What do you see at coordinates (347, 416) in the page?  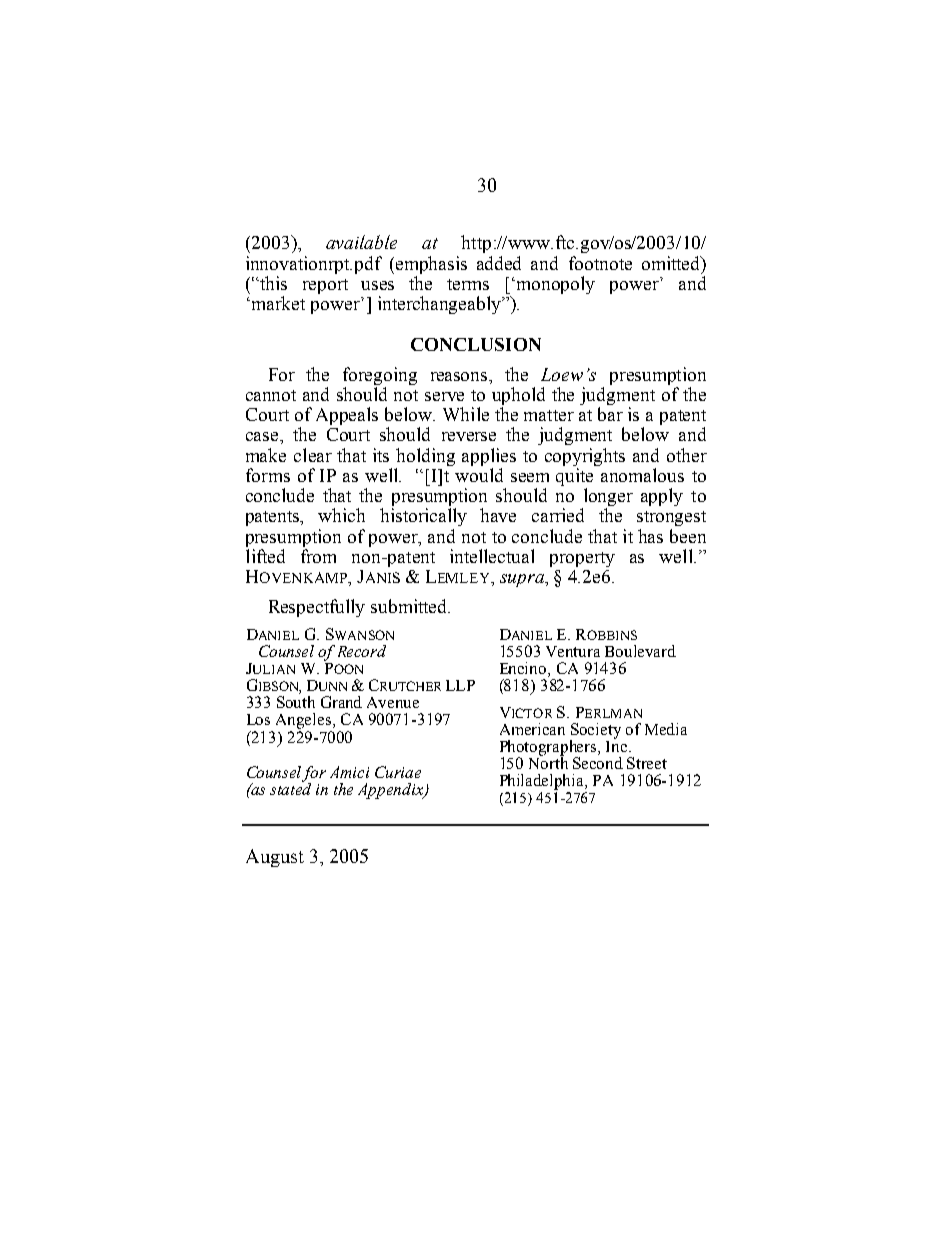 I see `Appeals` at bounding box center [347, 416].
